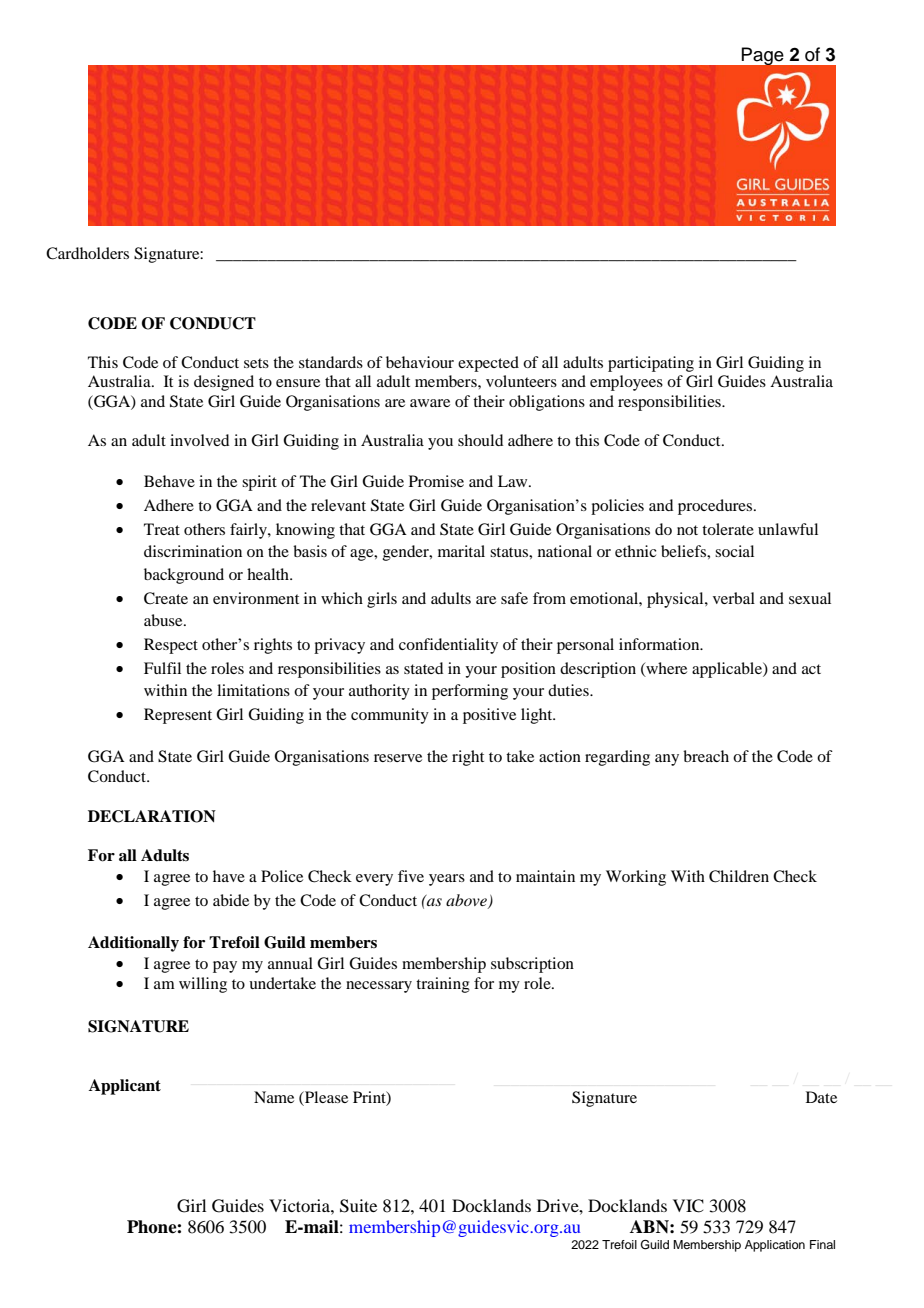  What do you see at coordinates (420, 362) in the page?
I see `behaviour` at bounding box center [420, 362].
